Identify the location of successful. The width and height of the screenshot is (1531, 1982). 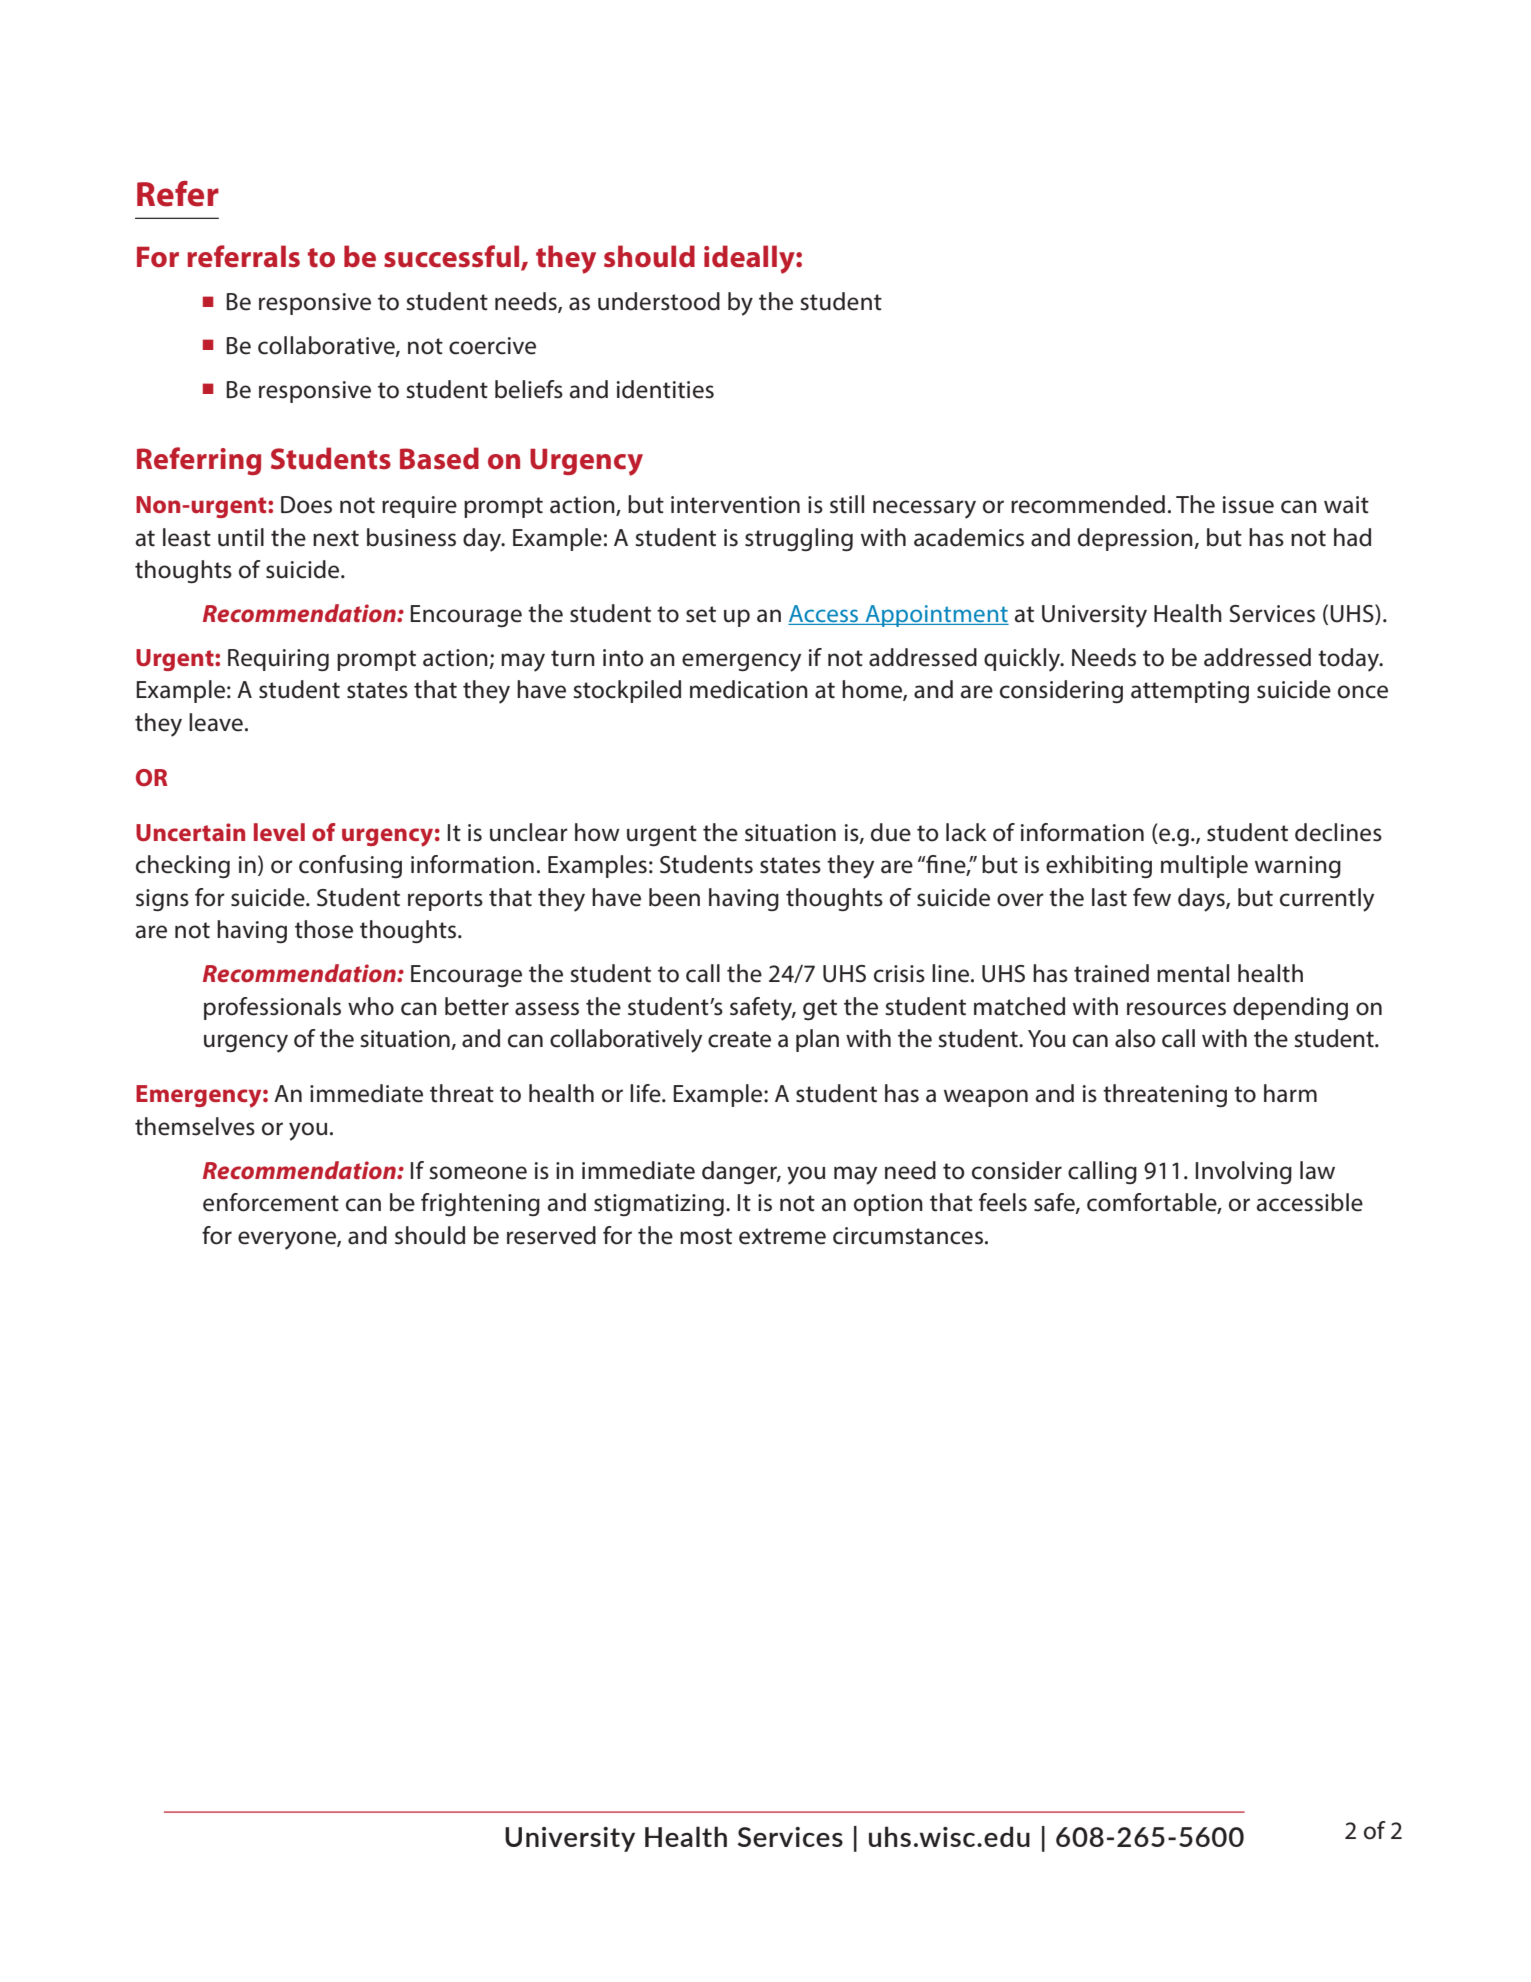
(453, 257).
